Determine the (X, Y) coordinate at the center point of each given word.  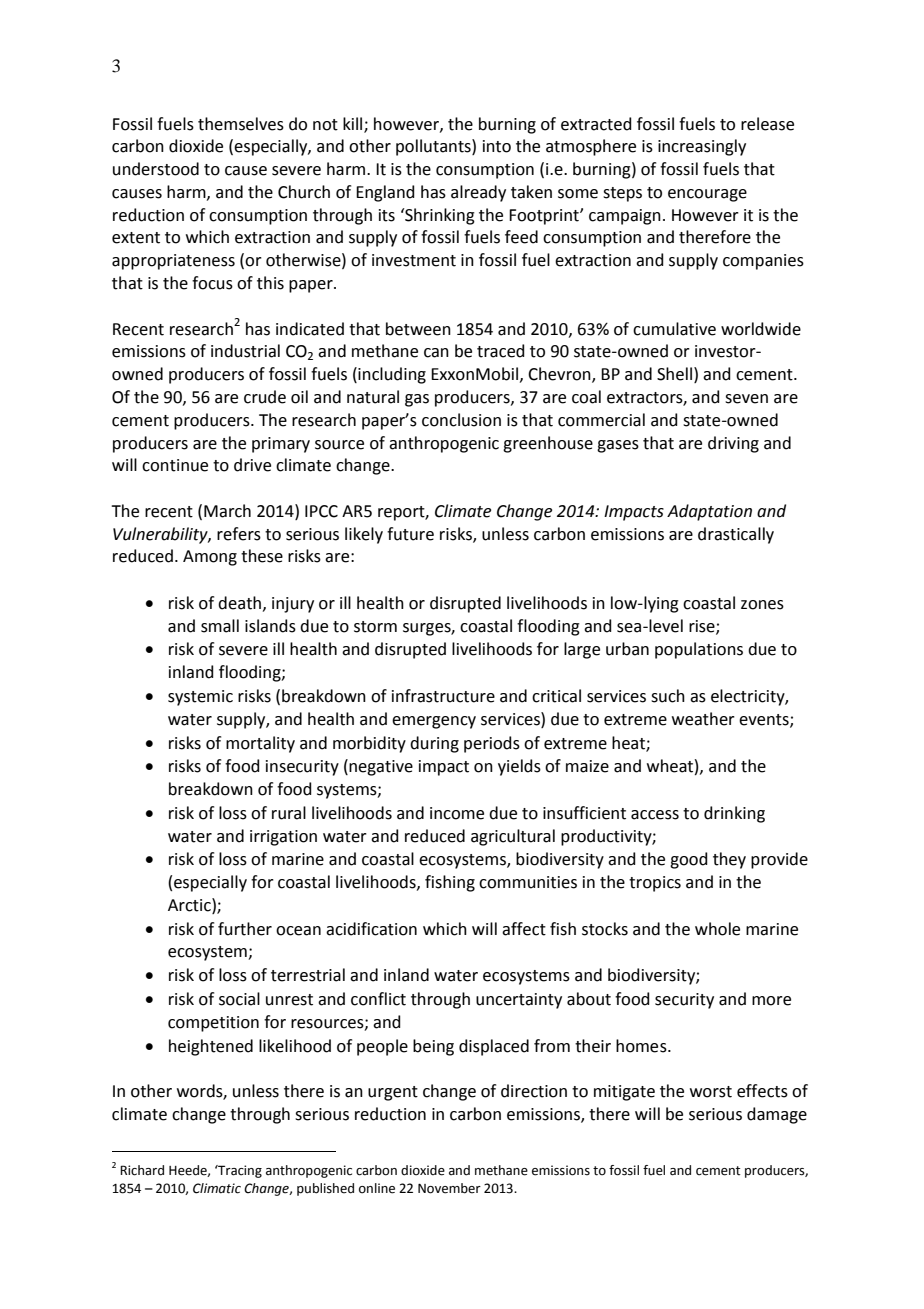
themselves (241, 124)
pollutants (434, 147)
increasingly (702, 147)
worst (711, 1092)
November (449, 1188)
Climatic (217, 1188)
